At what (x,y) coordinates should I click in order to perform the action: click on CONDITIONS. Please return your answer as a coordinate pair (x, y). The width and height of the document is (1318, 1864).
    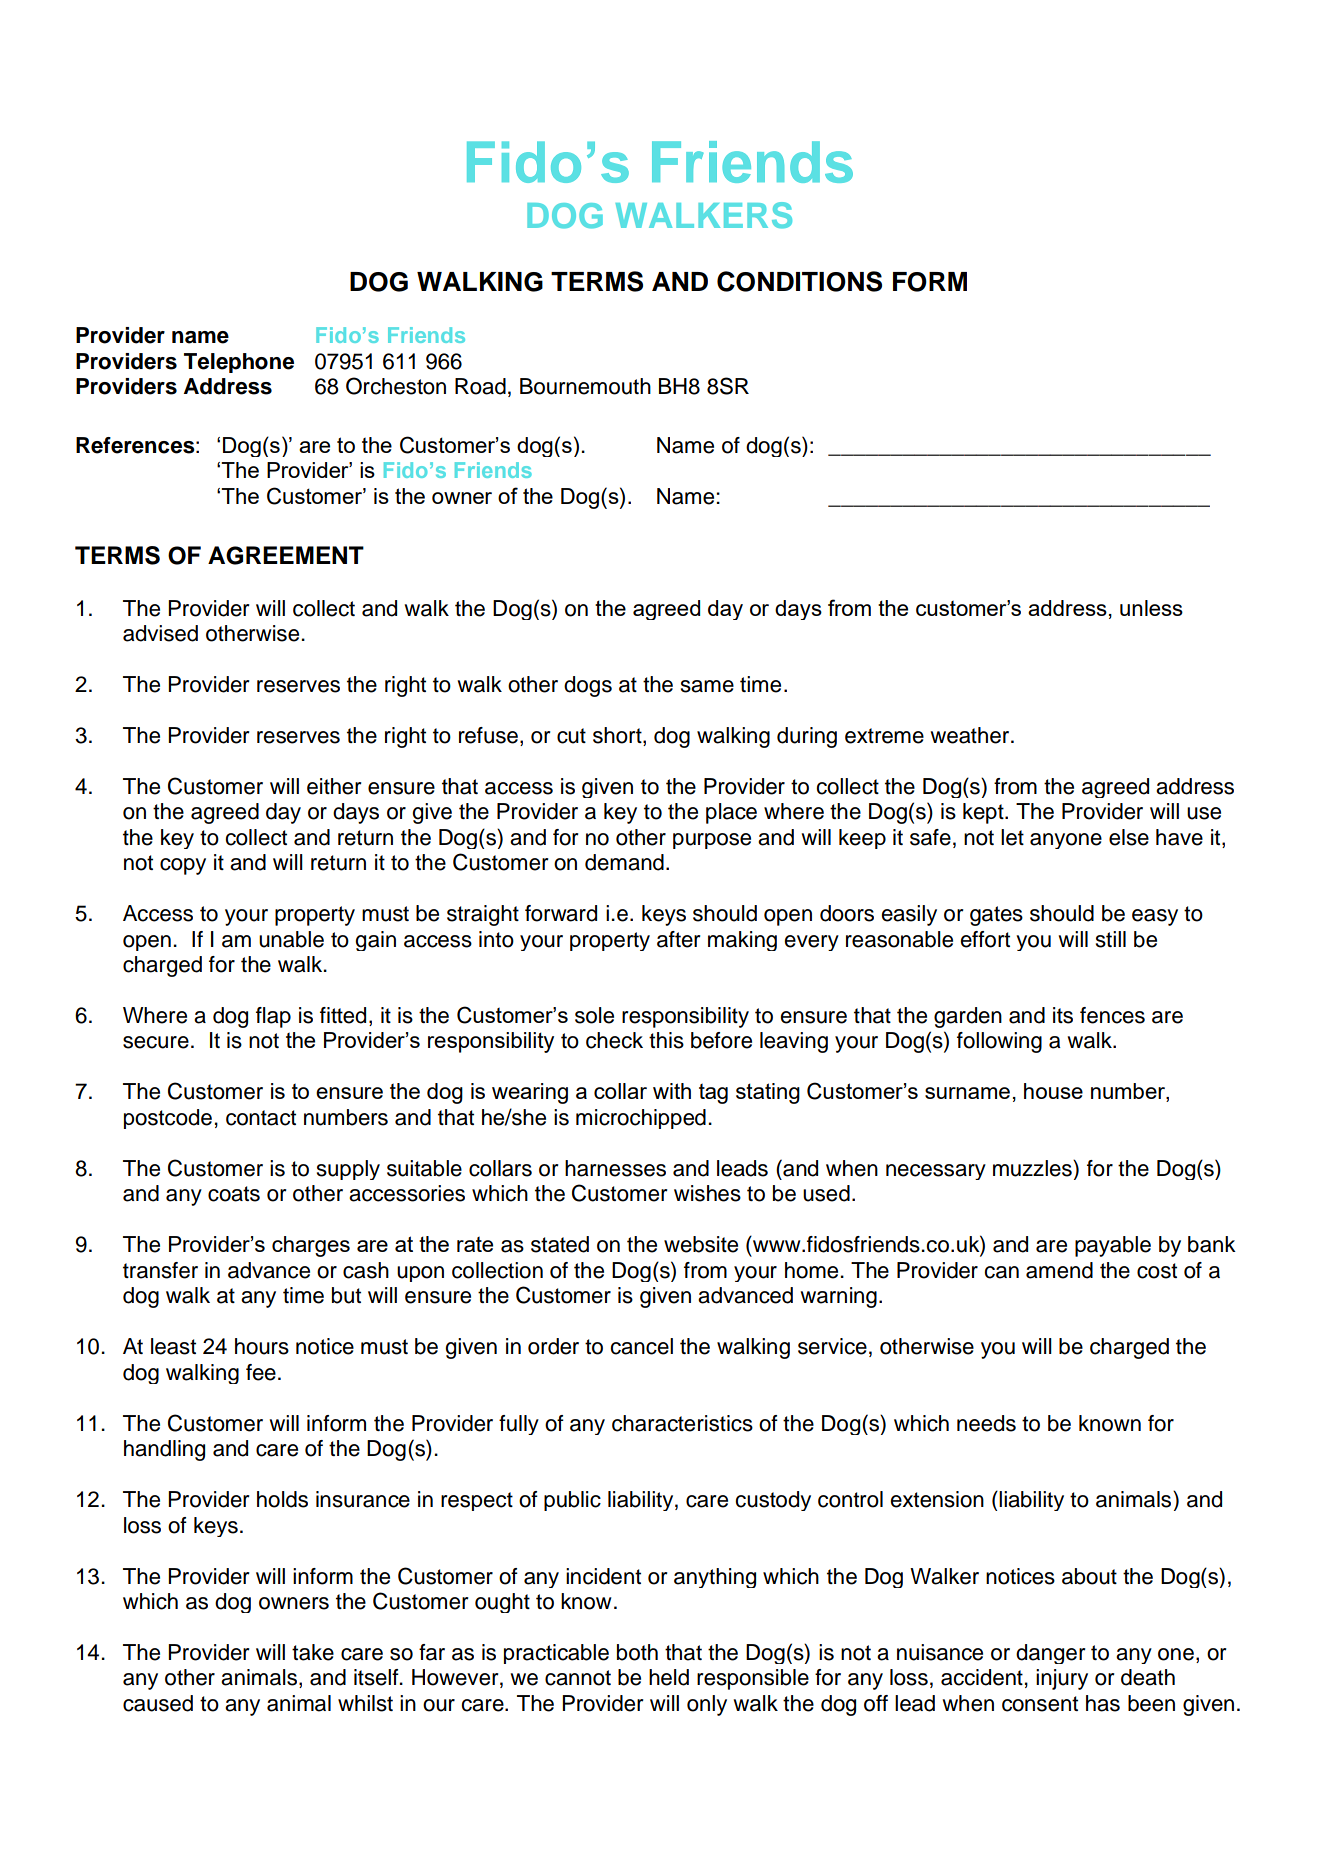
    Looking at the image, I should click on (799, 281).
